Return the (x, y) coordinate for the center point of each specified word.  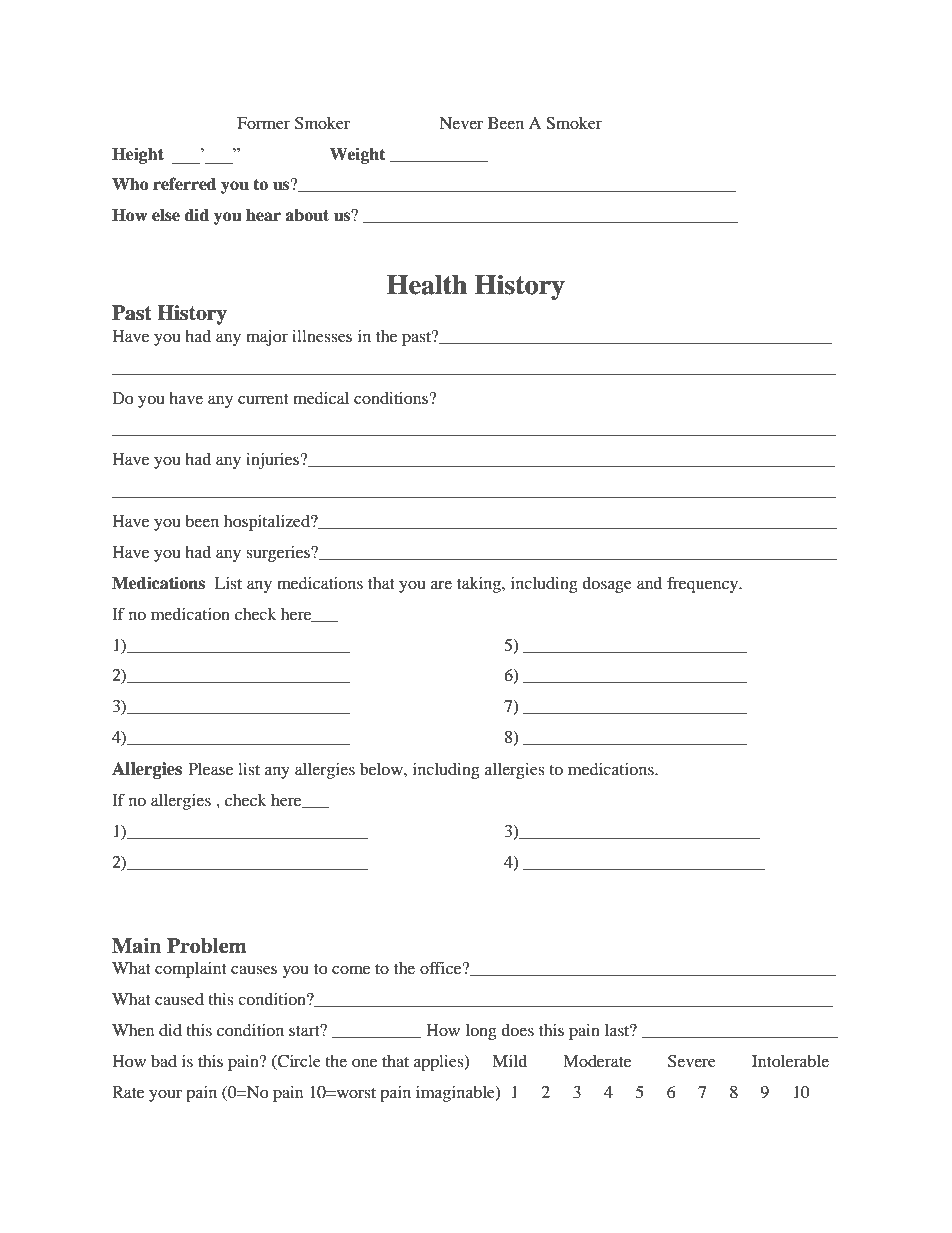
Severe (692, 1061)
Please (210, 769)
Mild (509, 1061)
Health (427, 285)
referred (185, 184)
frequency (703, 584)
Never (461, 123)
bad (164, 1061)
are (441, 584)
